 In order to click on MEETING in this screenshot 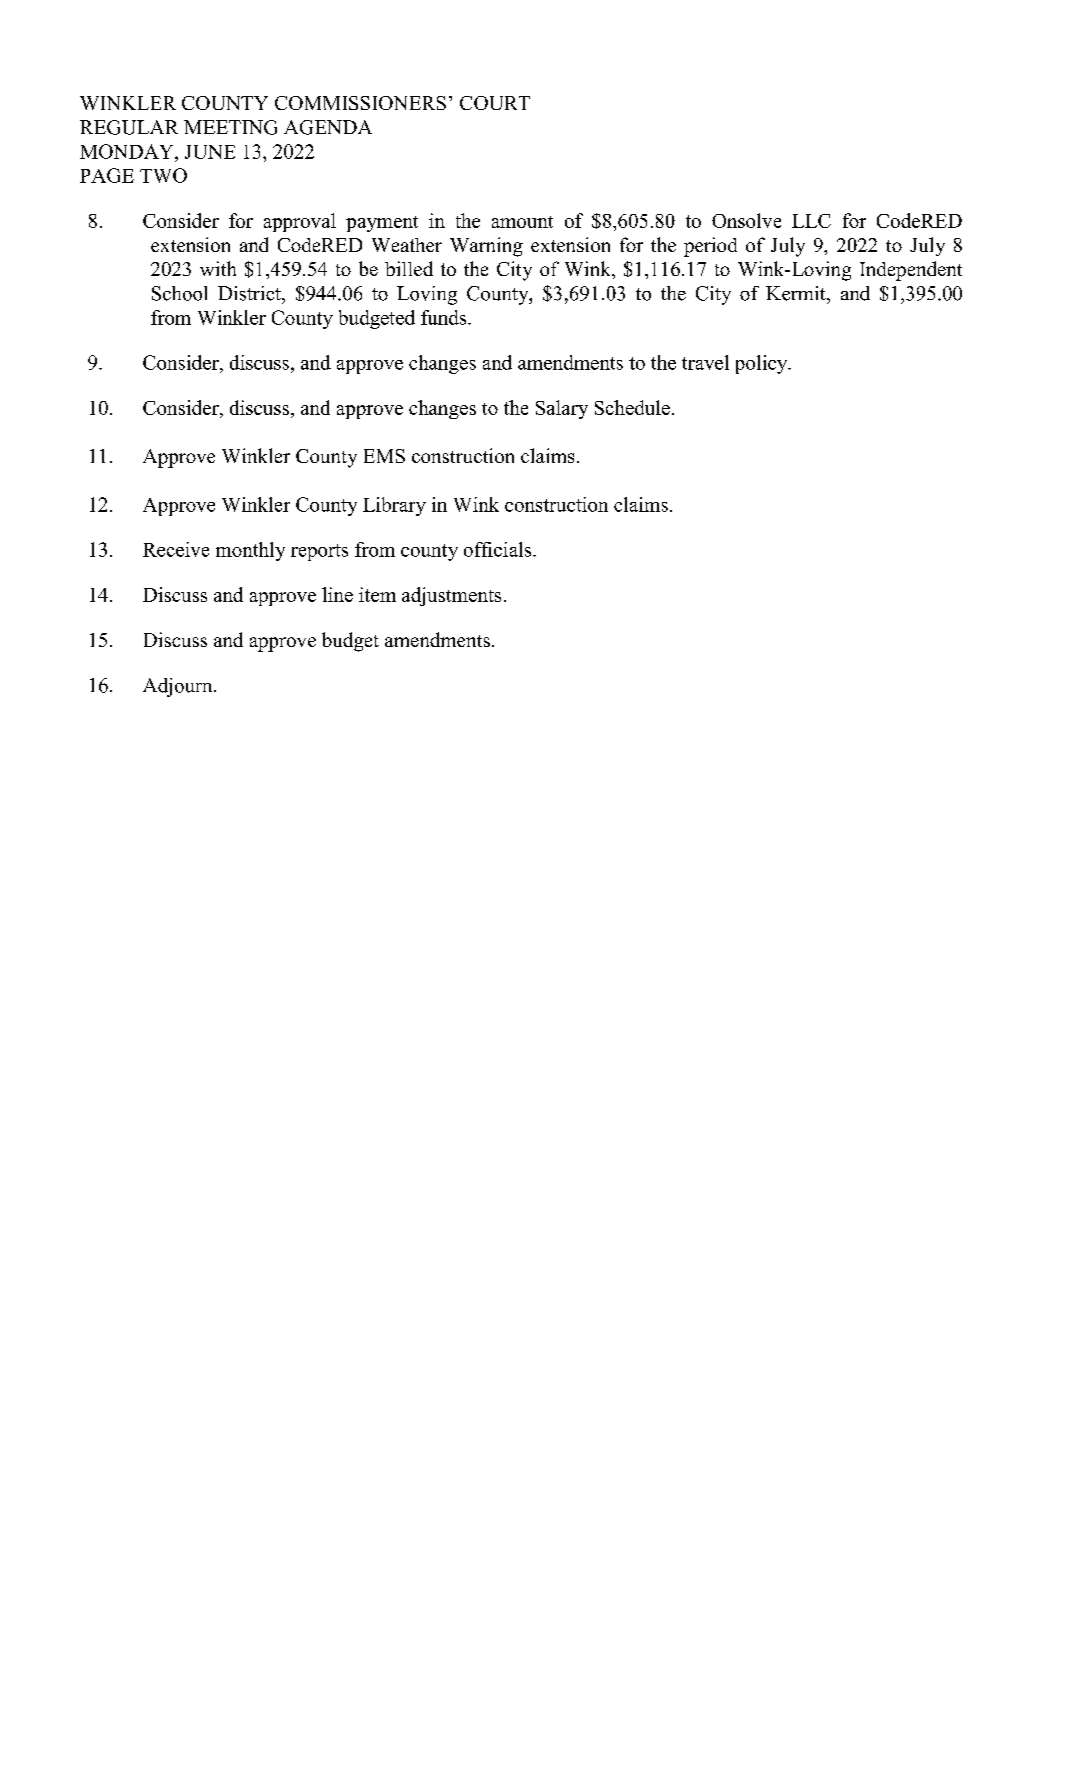, I will do `click(230, 127)`.
